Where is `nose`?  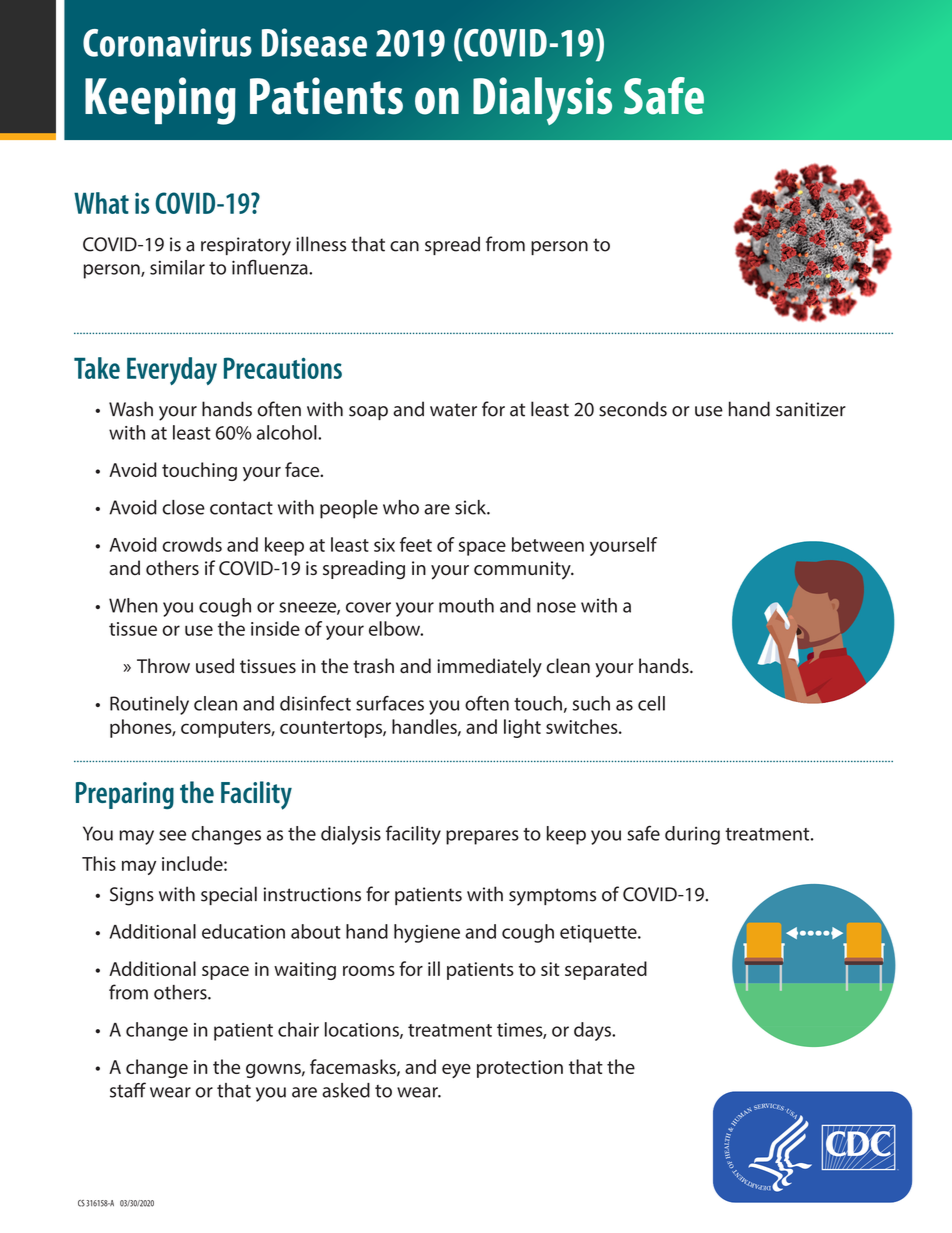 nose is located at coordinates (556, 607).
